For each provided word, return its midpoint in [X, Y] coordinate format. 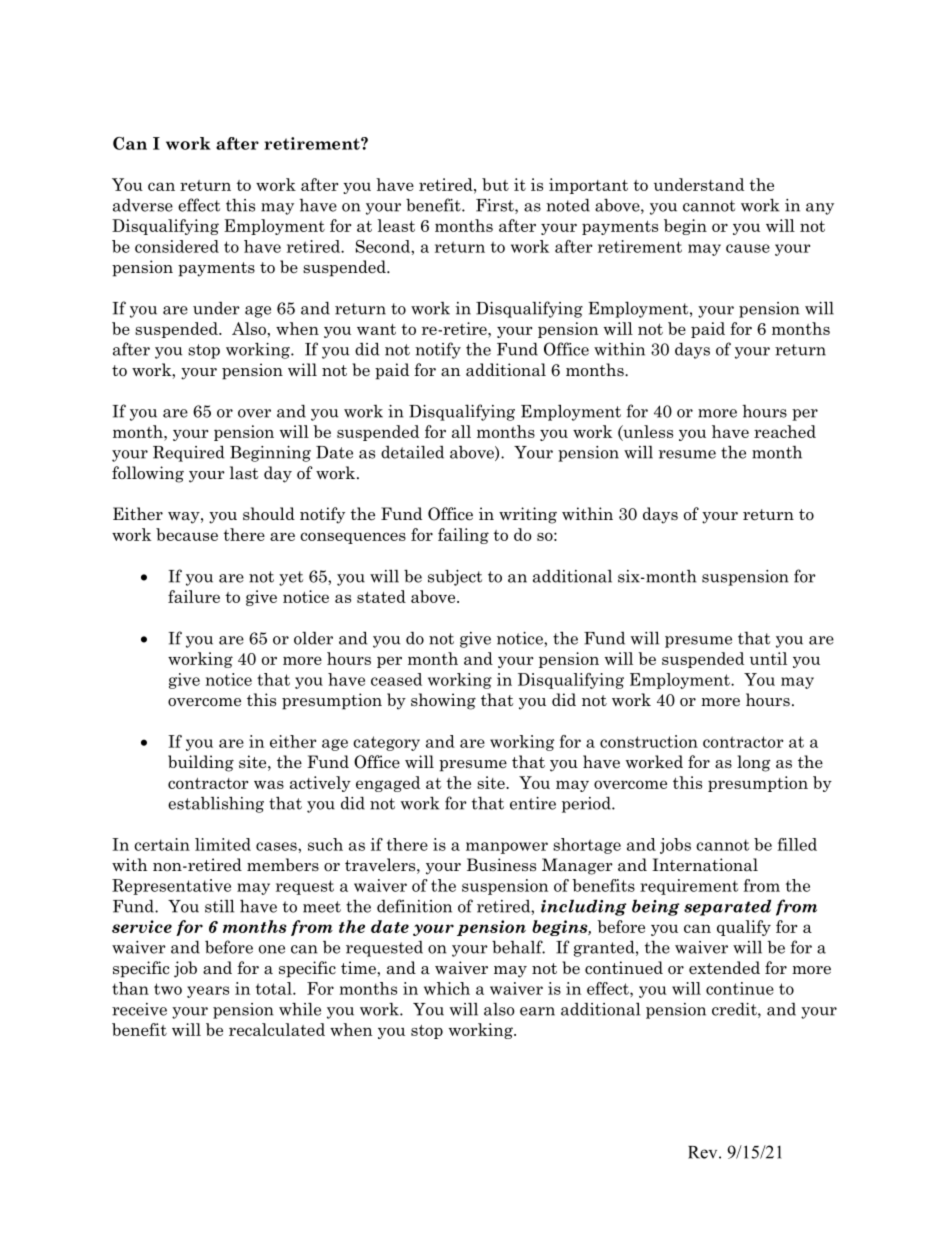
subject [455, 577]
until [768, 658]
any [820, 209]
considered [177, 246]
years [208, 992]
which [447, 988]
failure [194, 596]
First [496, 206]
